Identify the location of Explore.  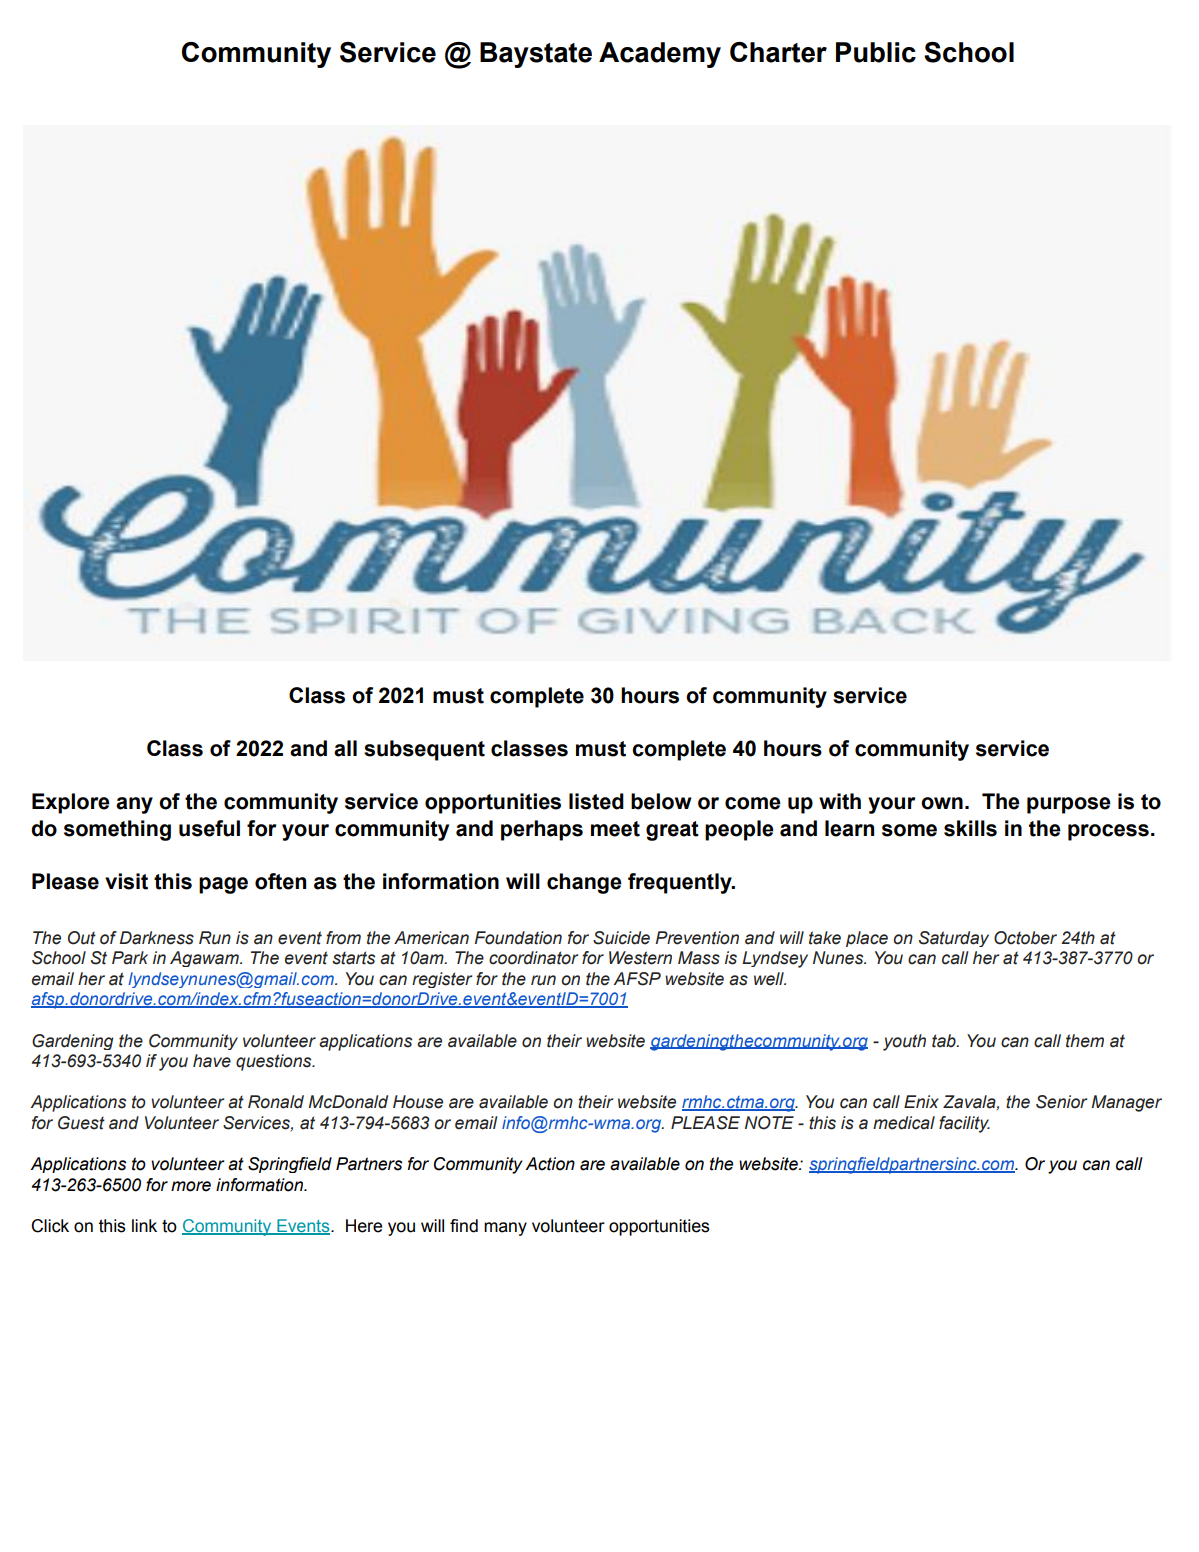
(71, 803).
